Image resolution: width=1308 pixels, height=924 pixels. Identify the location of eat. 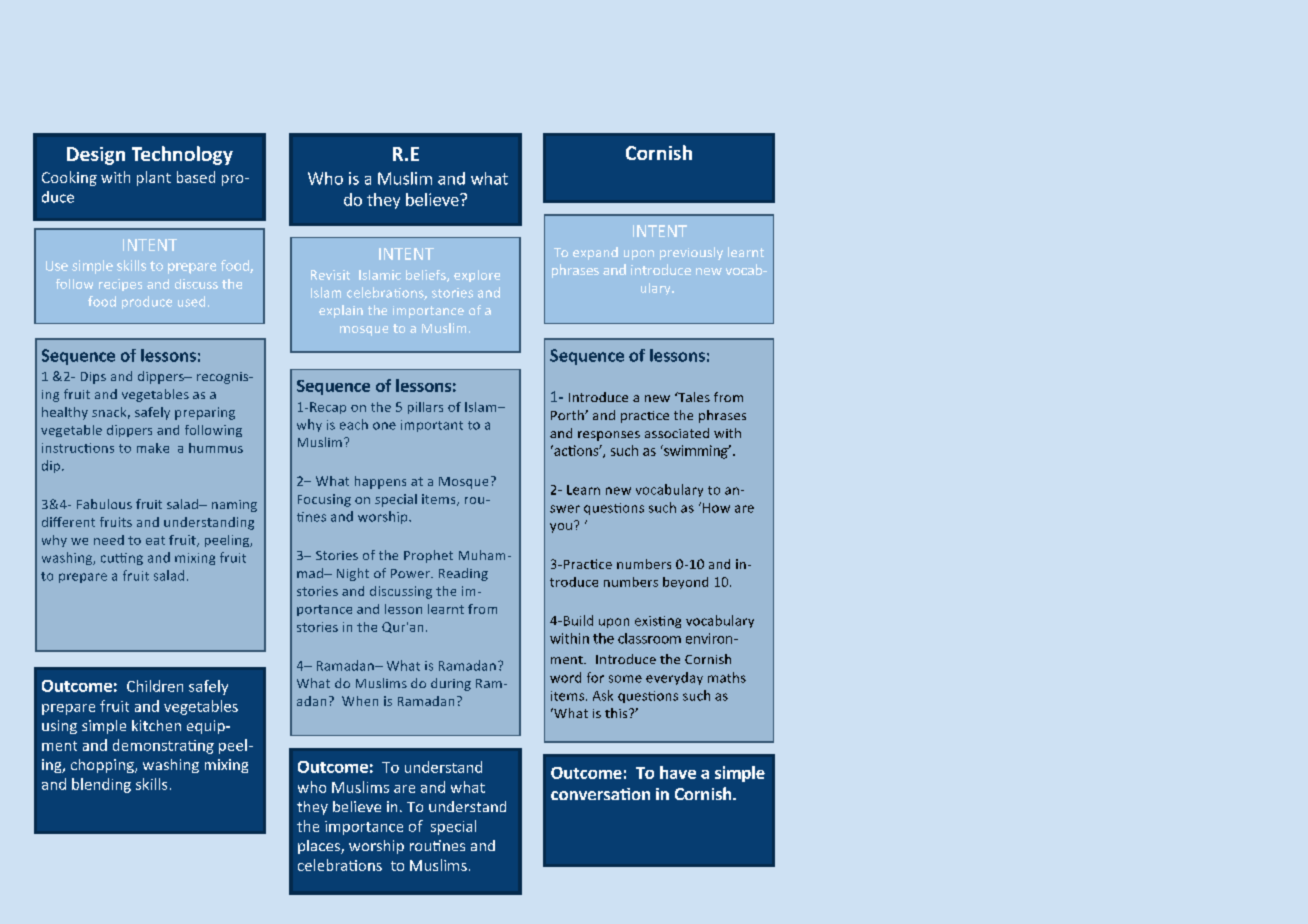
(155, 540).
